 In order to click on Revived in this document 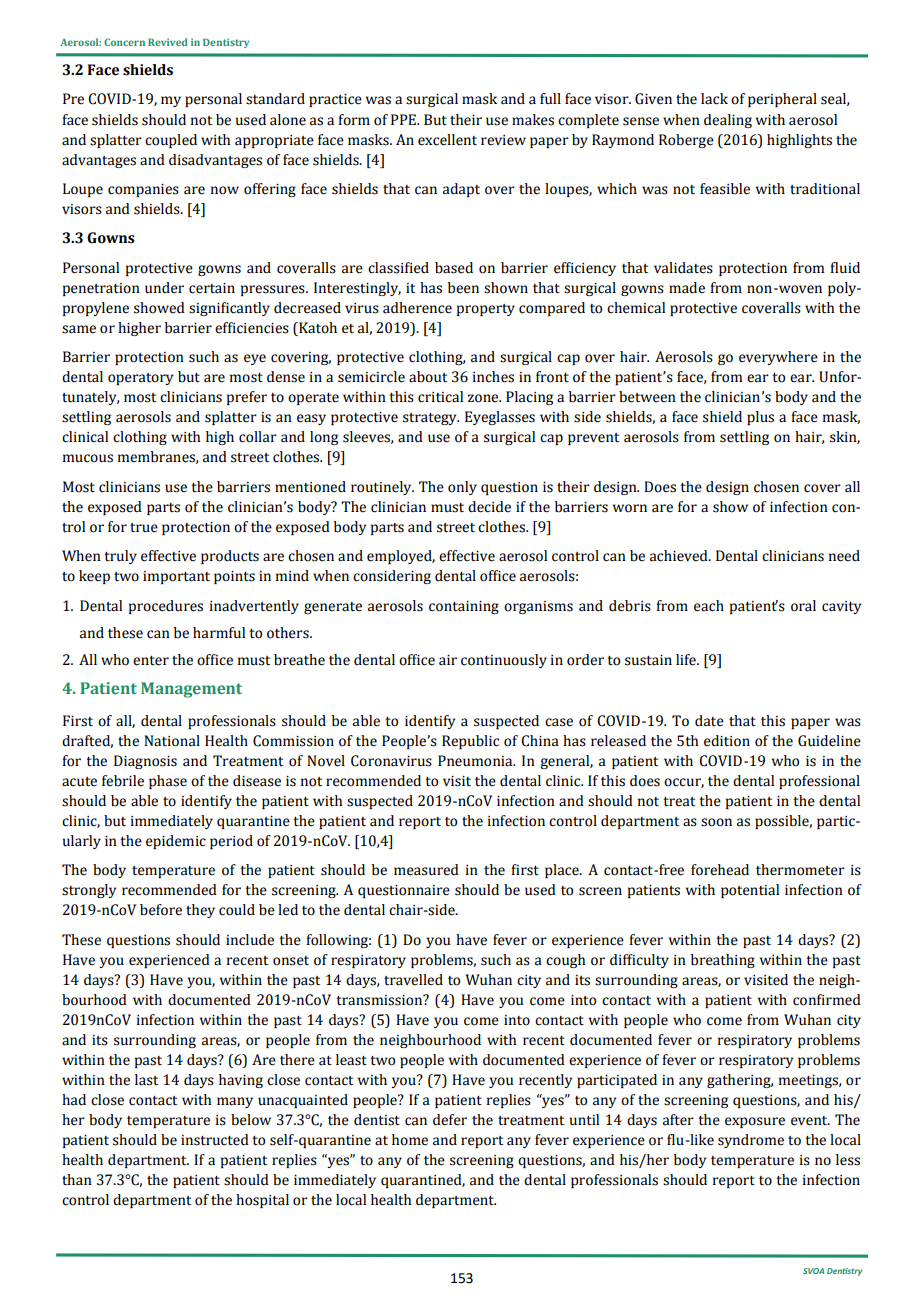, I will do `click(168, 42)`.
